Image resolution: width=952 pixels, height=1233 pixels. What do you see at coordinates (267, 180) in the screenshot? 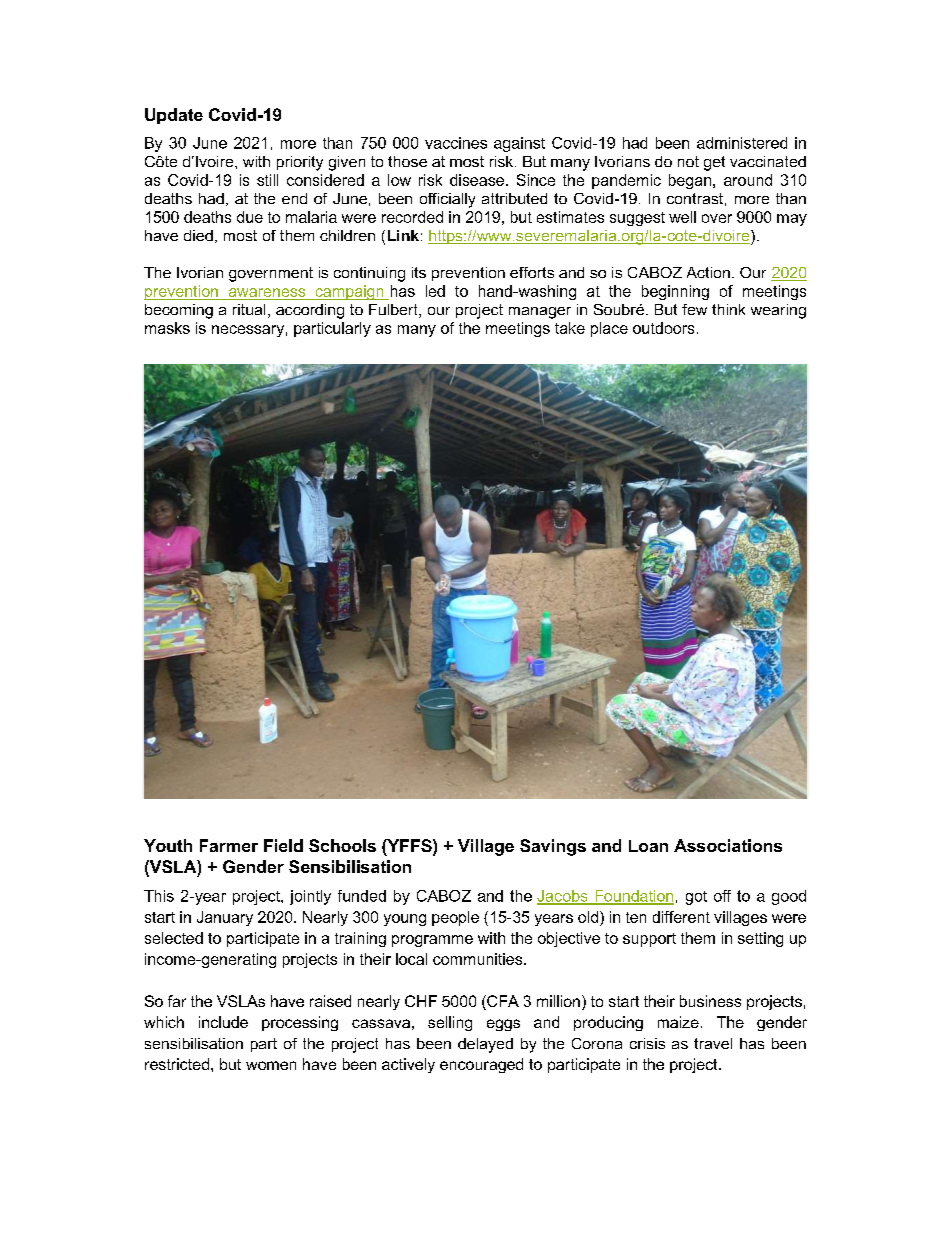
I see `still` at bounding box center [267, 180].
